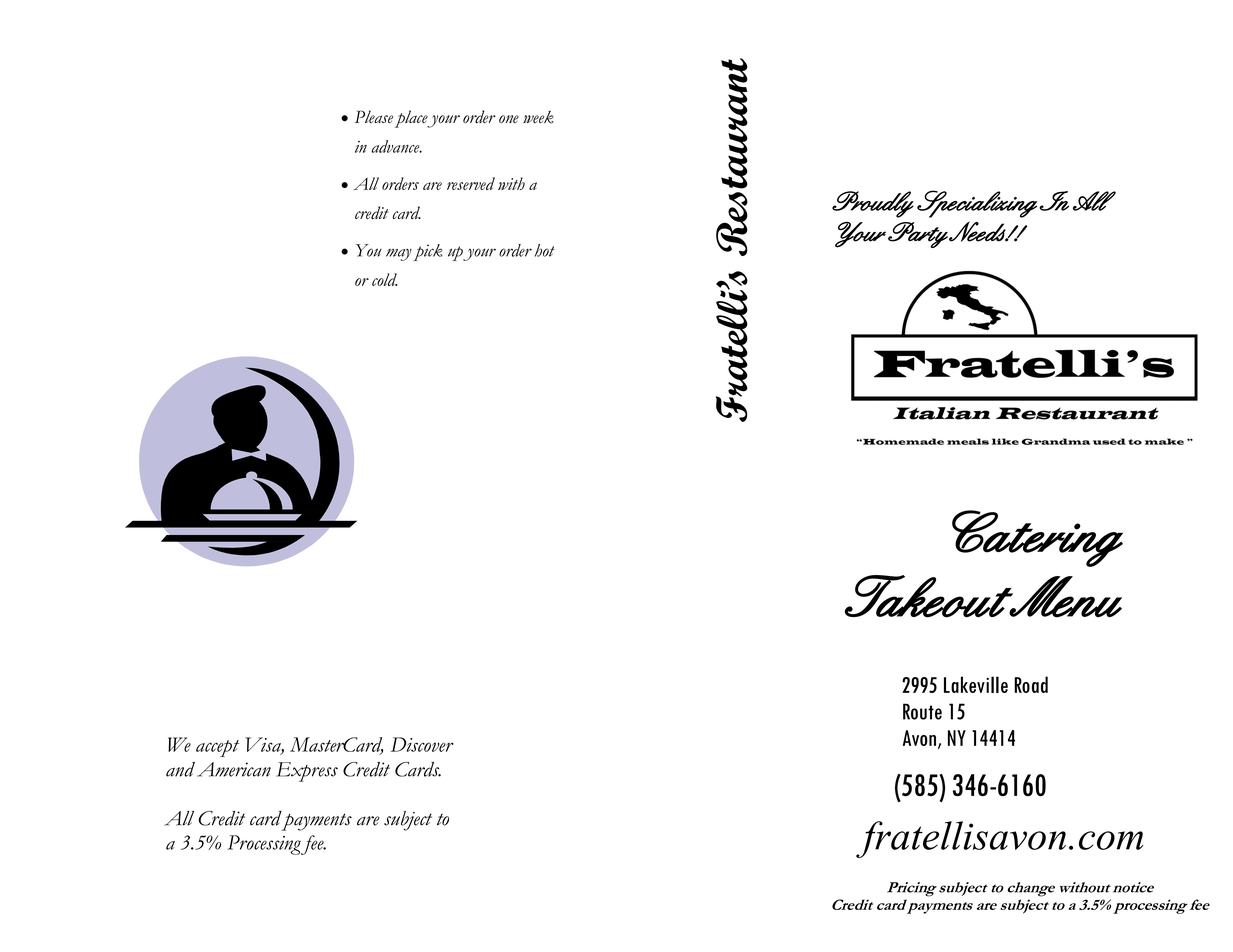 Image resolution: width=1233 pixels, height=952 pixels. I want to click on week, so click(538, 117).
